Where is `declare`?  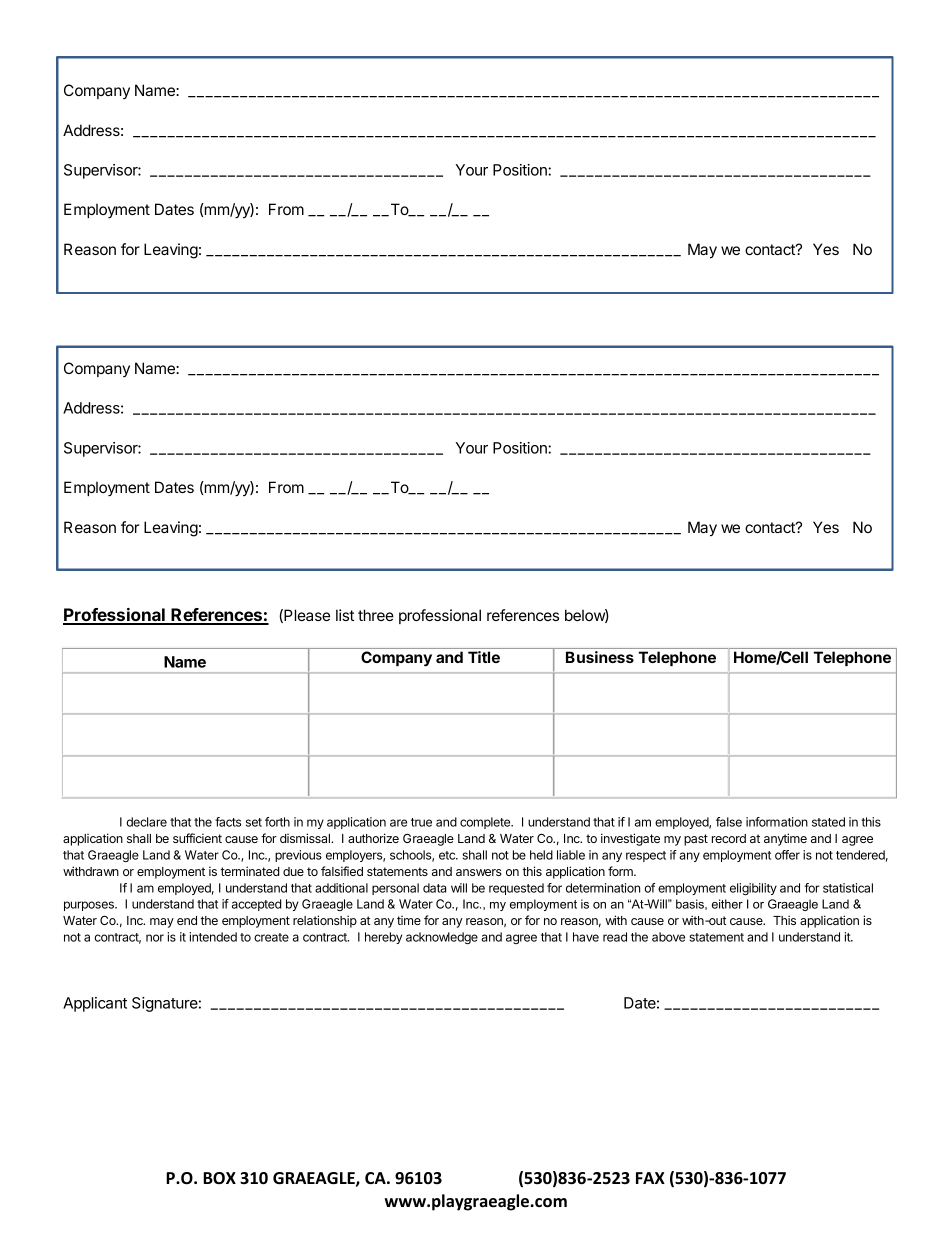
declare is located at coordinates (147, 822).
